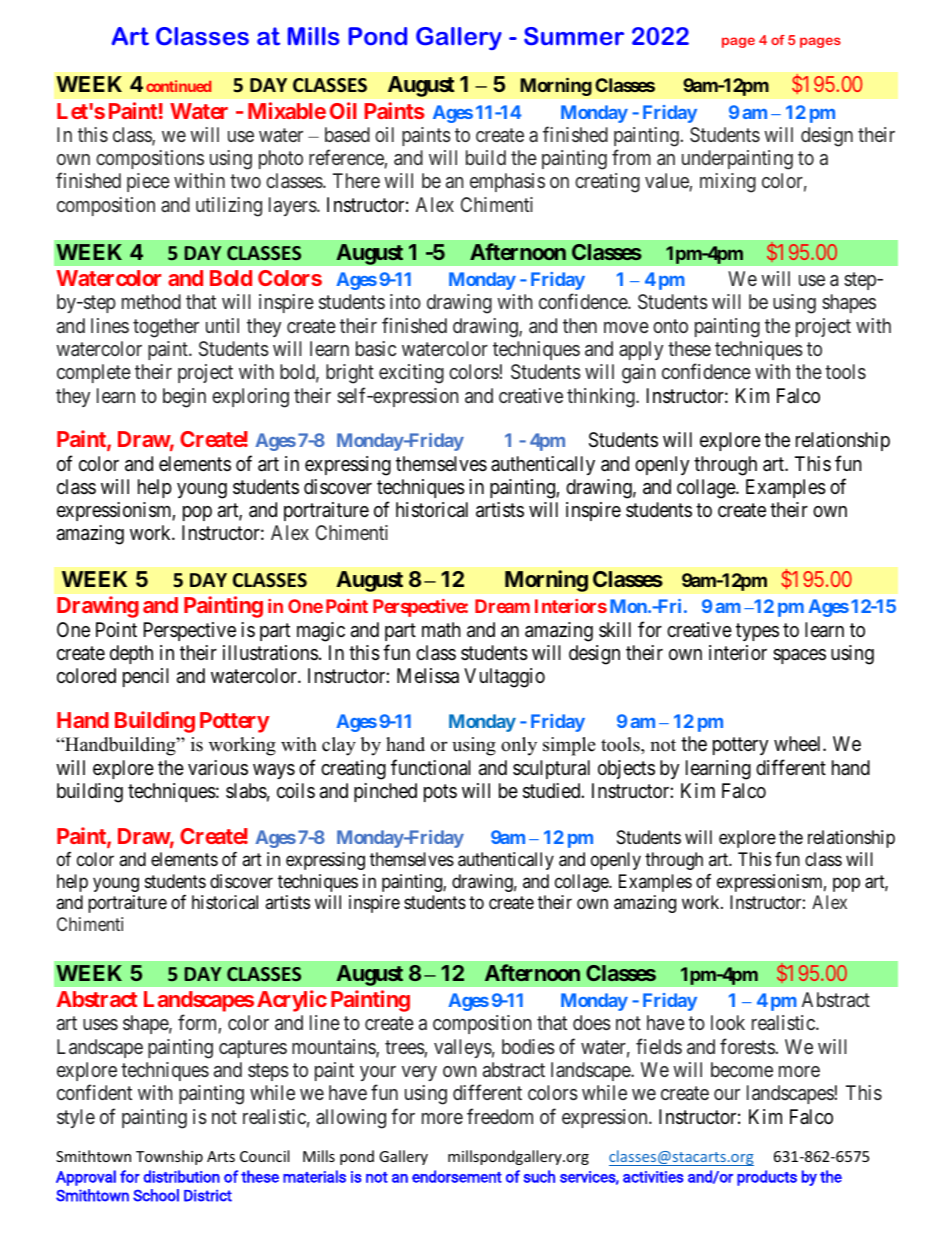 The height and width of the page is (1233, 952). What do you see at coordinates (411, 374) in the page?
I see `exciting` at bounding box center [411, 374].
